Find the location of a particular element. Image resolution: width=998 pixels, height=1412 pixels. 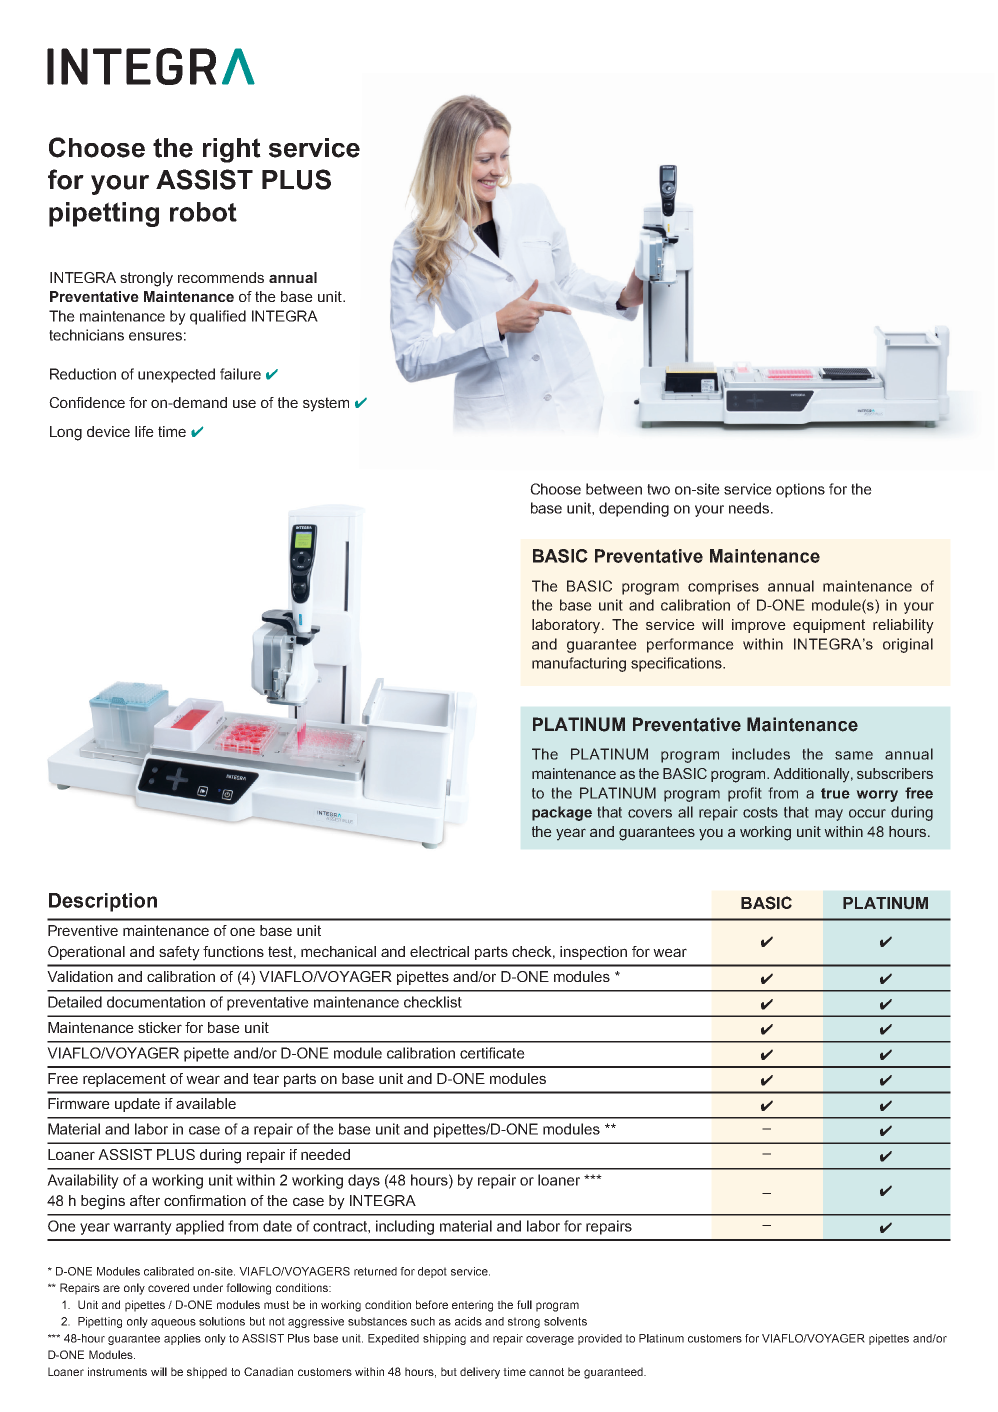

robot is located at coordinates (203, 212).
